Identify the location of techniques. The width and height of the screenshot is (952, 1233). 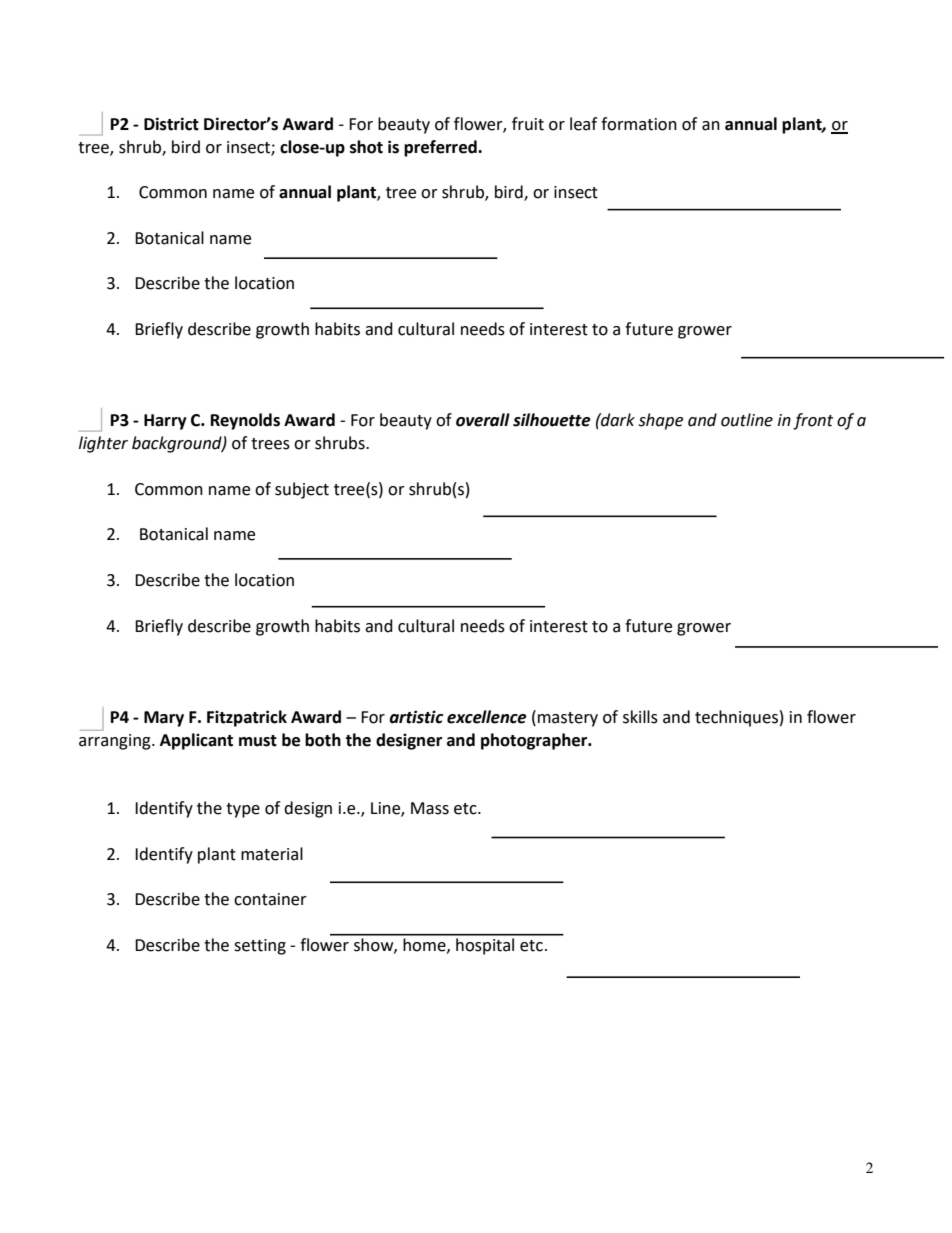
(736, 718).
